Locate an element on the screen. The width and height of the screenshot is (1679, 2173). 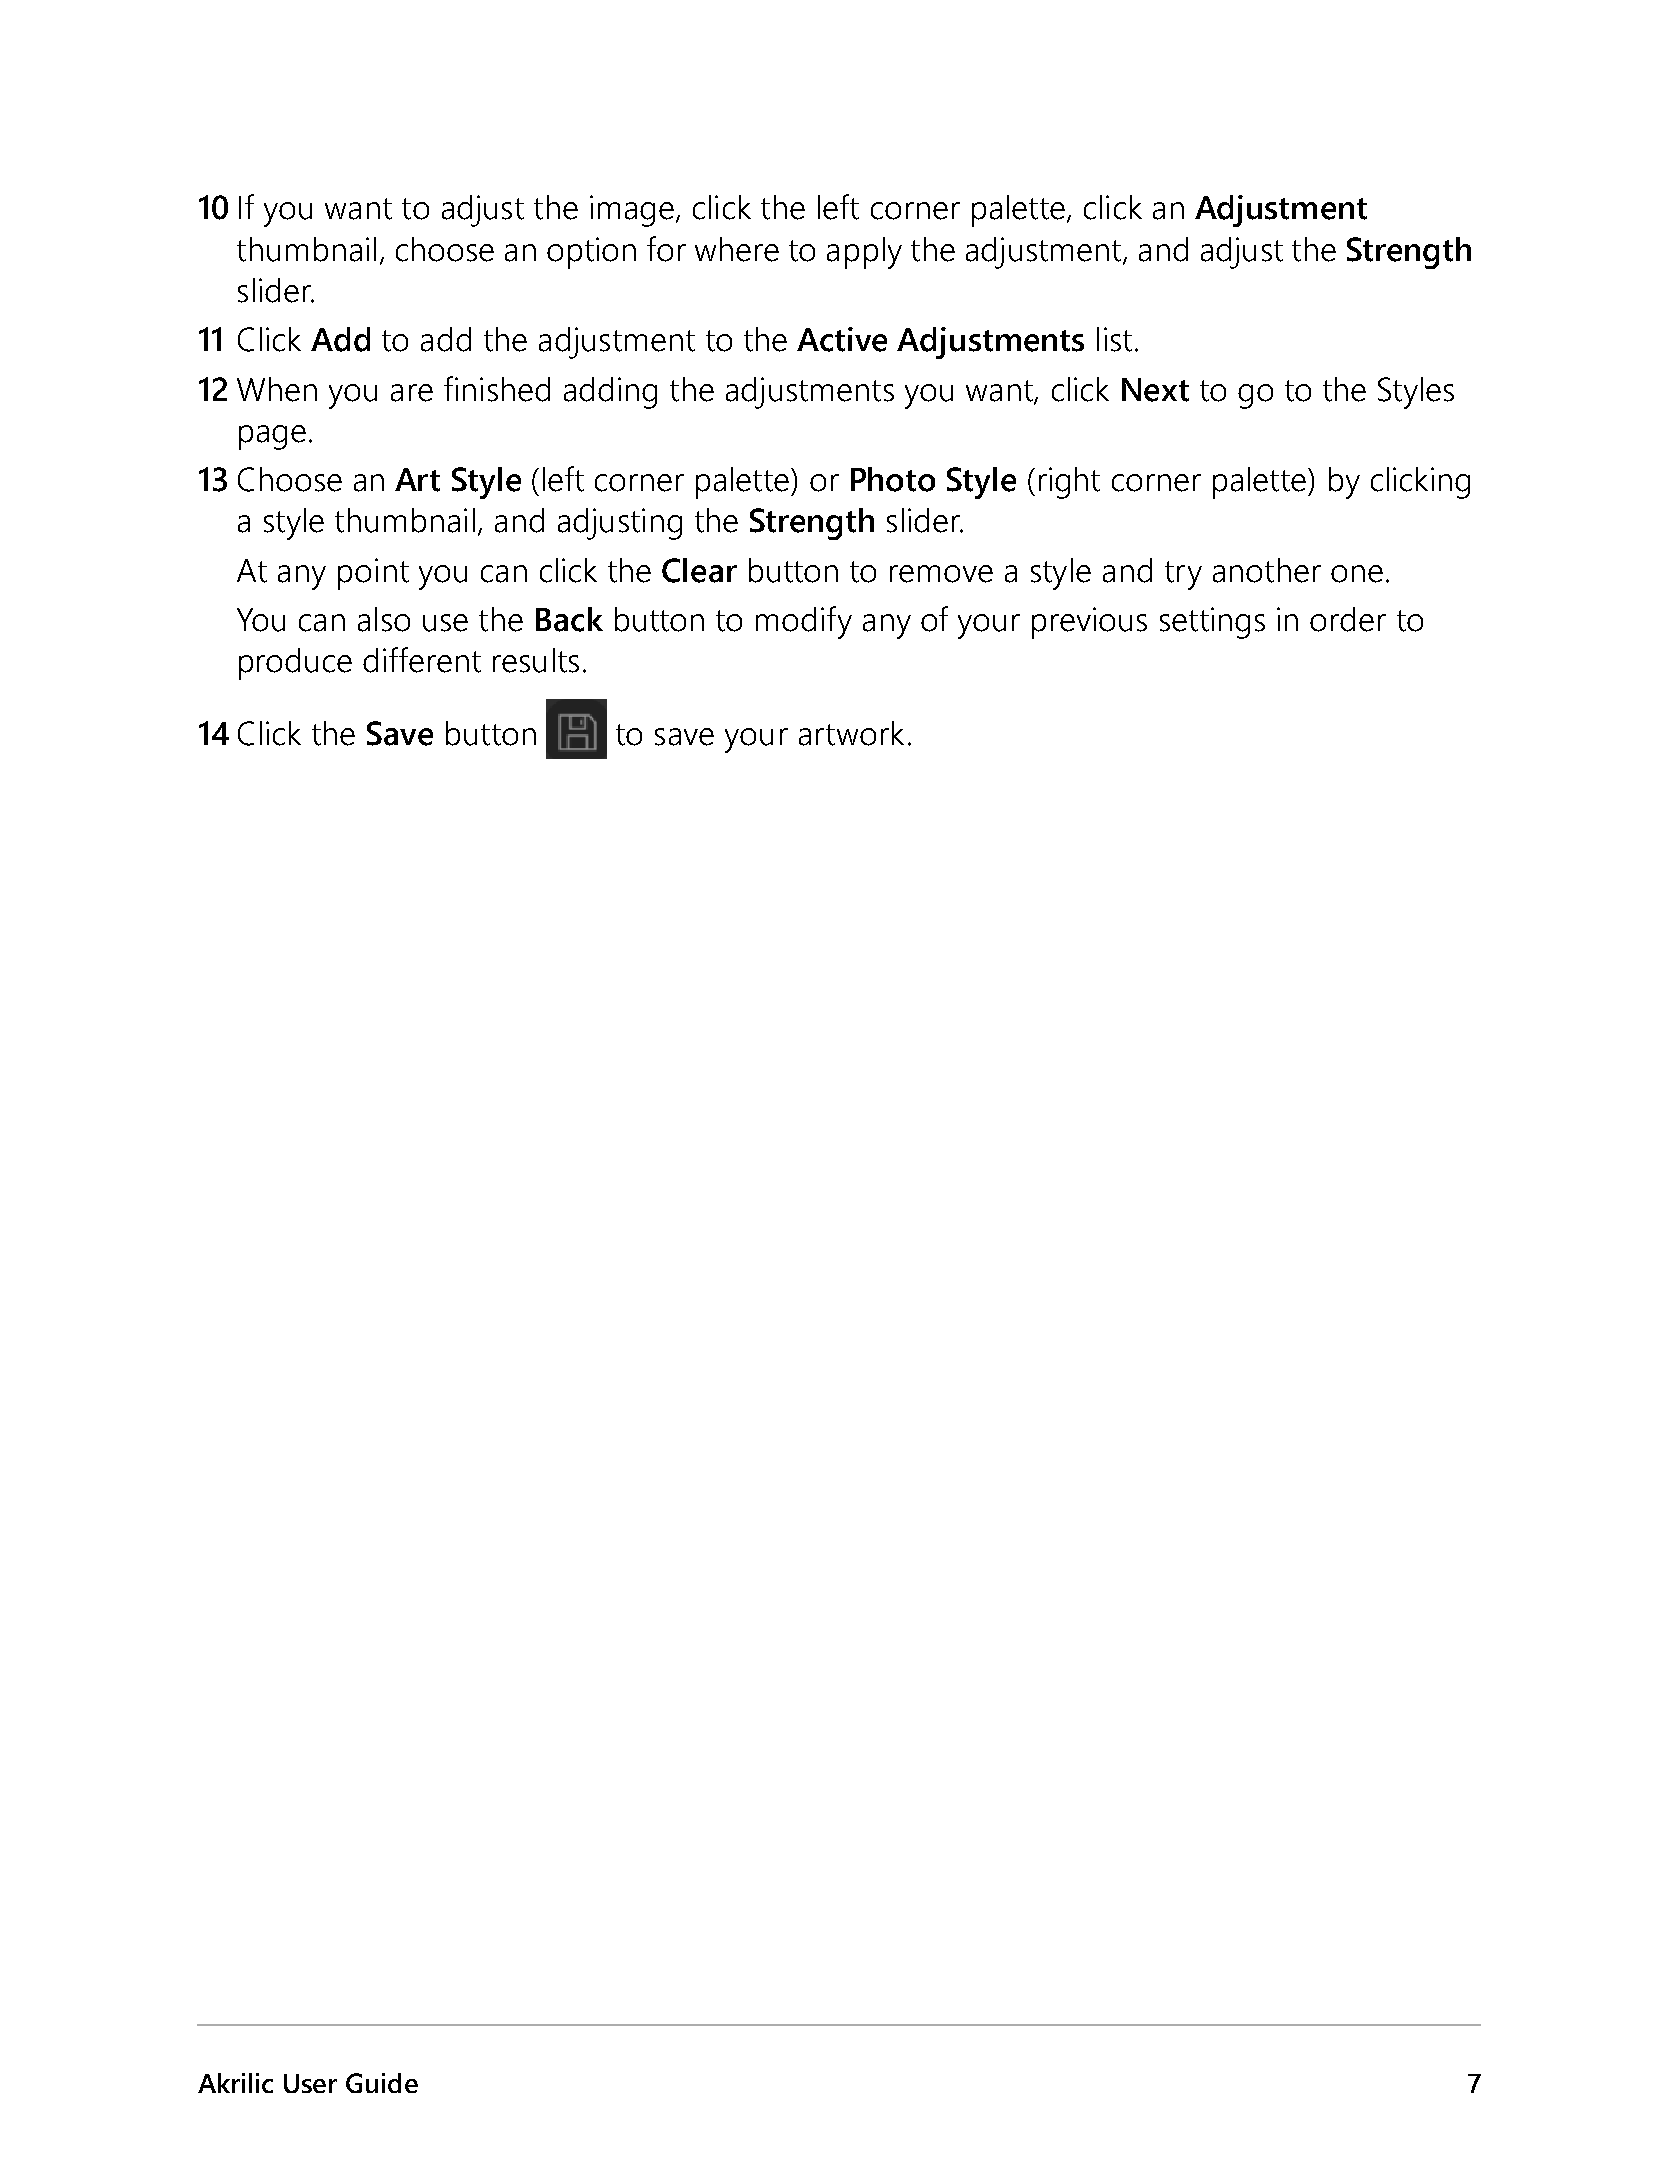
artwork is located at coordinates (851, 733).
